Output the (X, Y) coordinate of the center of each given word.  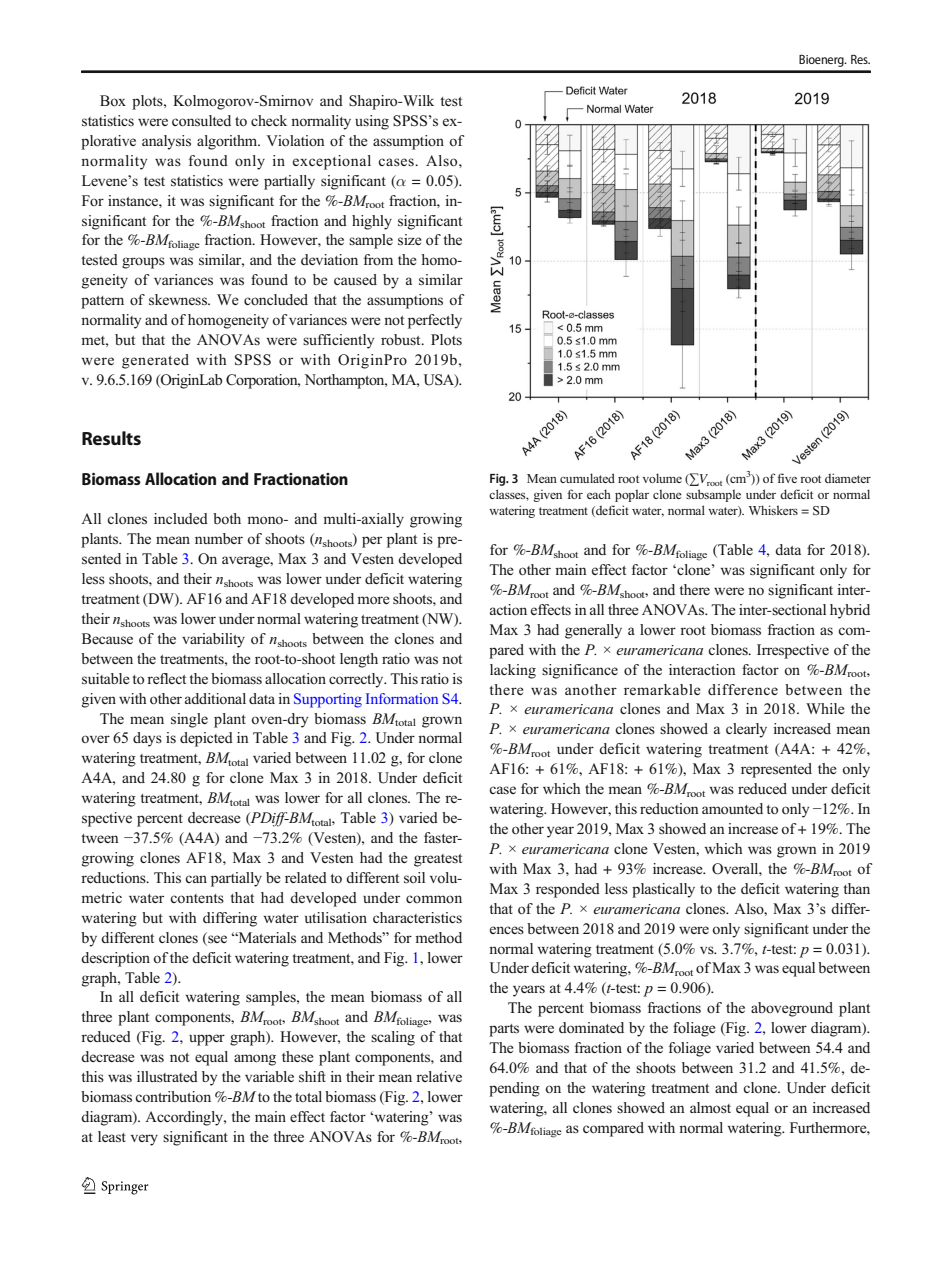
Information (402, 698)
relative (439, 1076)
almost (710, 1108)
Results (111, 438)
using (372, 122)
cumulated (587, 478)
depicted (206, 739)
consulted (201, 121)
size (410, 240)
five (787, 478)
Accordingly (185, 1118)
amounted (732, 809)
